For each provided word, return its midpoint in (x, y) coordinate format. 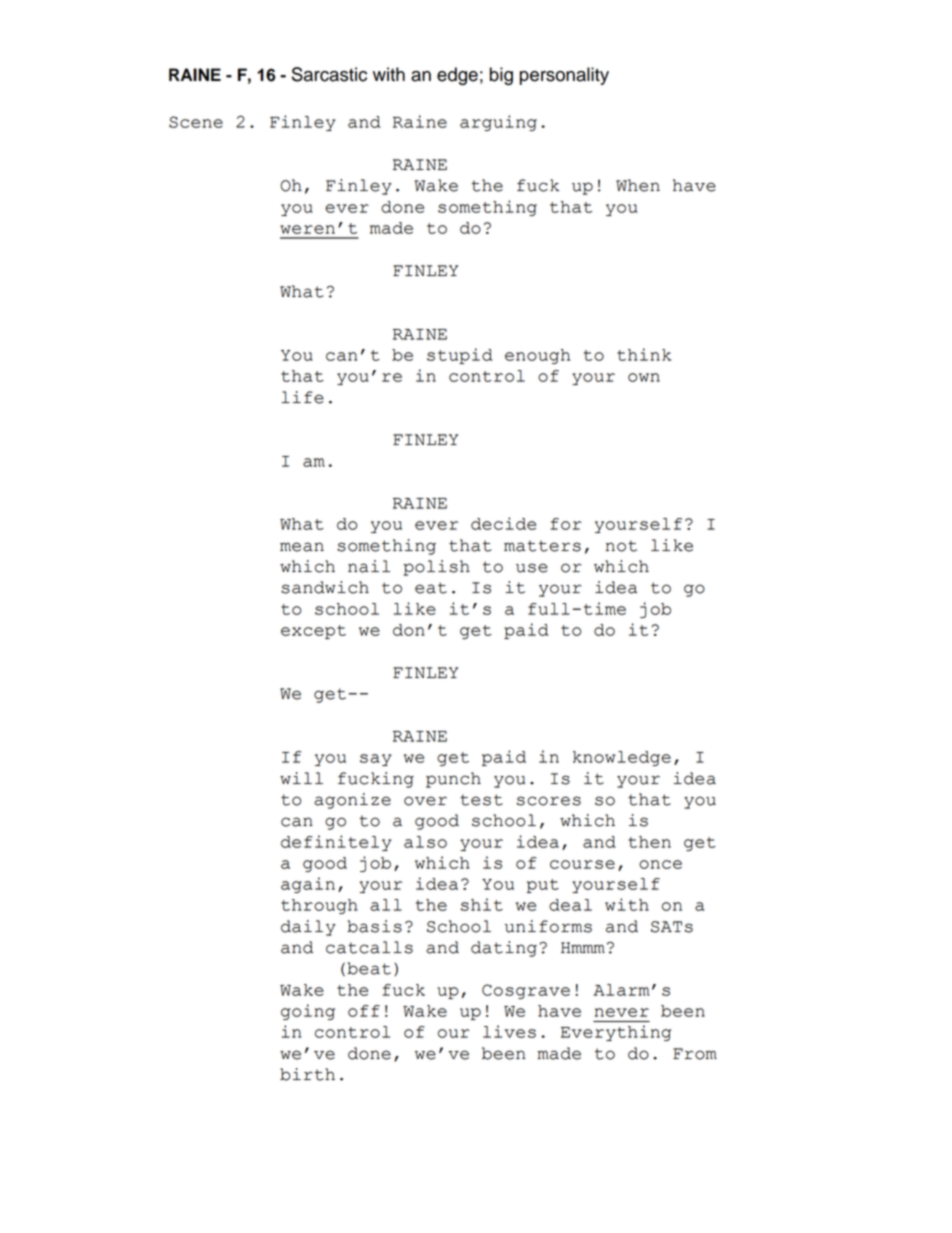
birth (307, 1074)
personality (564, 76)
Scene (196, 122)
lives (509, 1031)
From (695, 1054)
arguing (498, 123)
